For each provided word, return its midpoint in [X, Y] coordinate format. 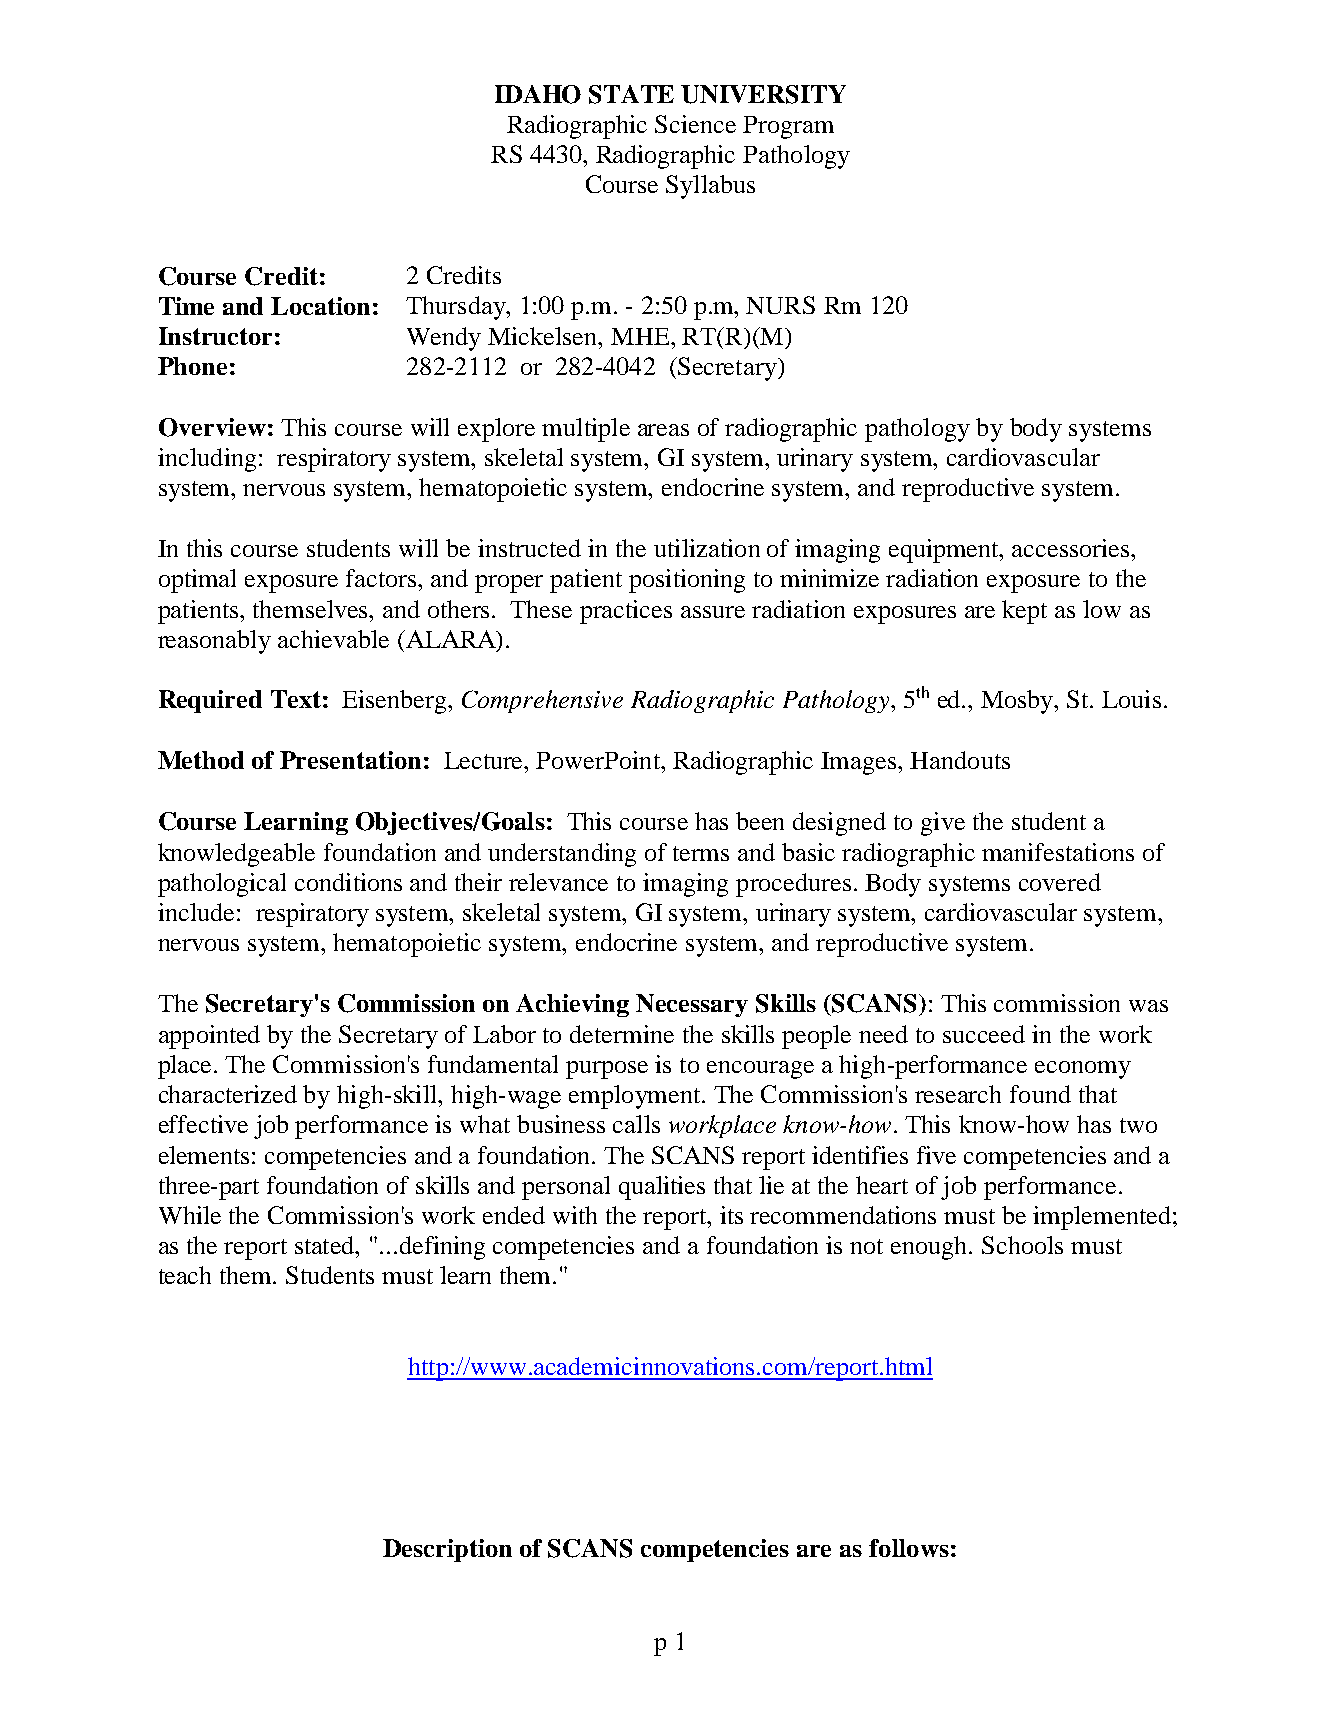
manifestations [1058, 852]
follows [909, 1548]
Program [788, 127]
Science [695, 124]
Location [320, 306]
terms [701, 853]
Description [447, 1550]
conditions [348, 882]
